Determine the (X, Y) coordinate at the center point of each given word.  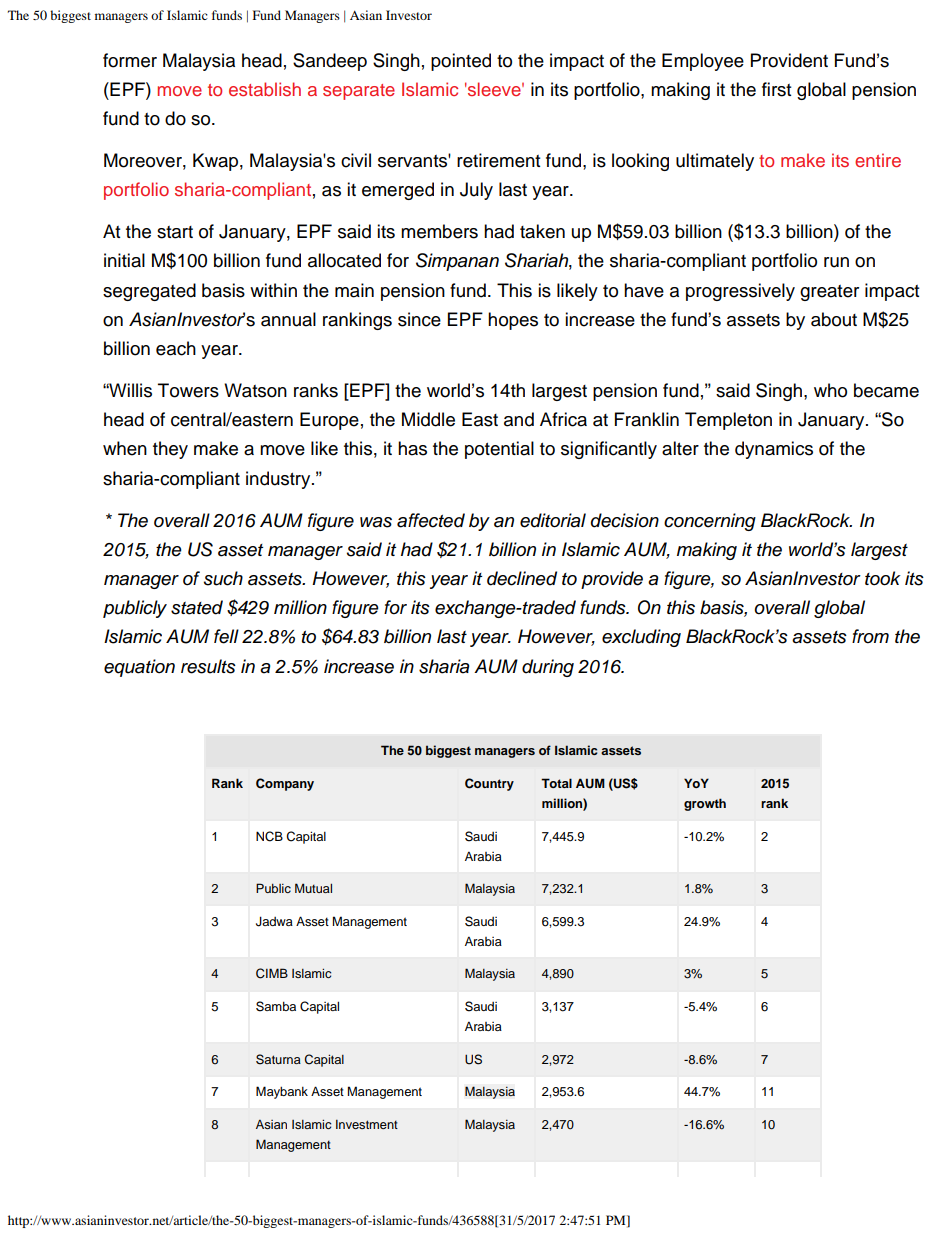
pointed (461, 62)
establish (265, 89)
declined (522, 578)
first (776, 89)
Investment (367, 1124)
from (870, 636)
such (223, 578)
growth (705, 804)
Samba (276, 1006)
